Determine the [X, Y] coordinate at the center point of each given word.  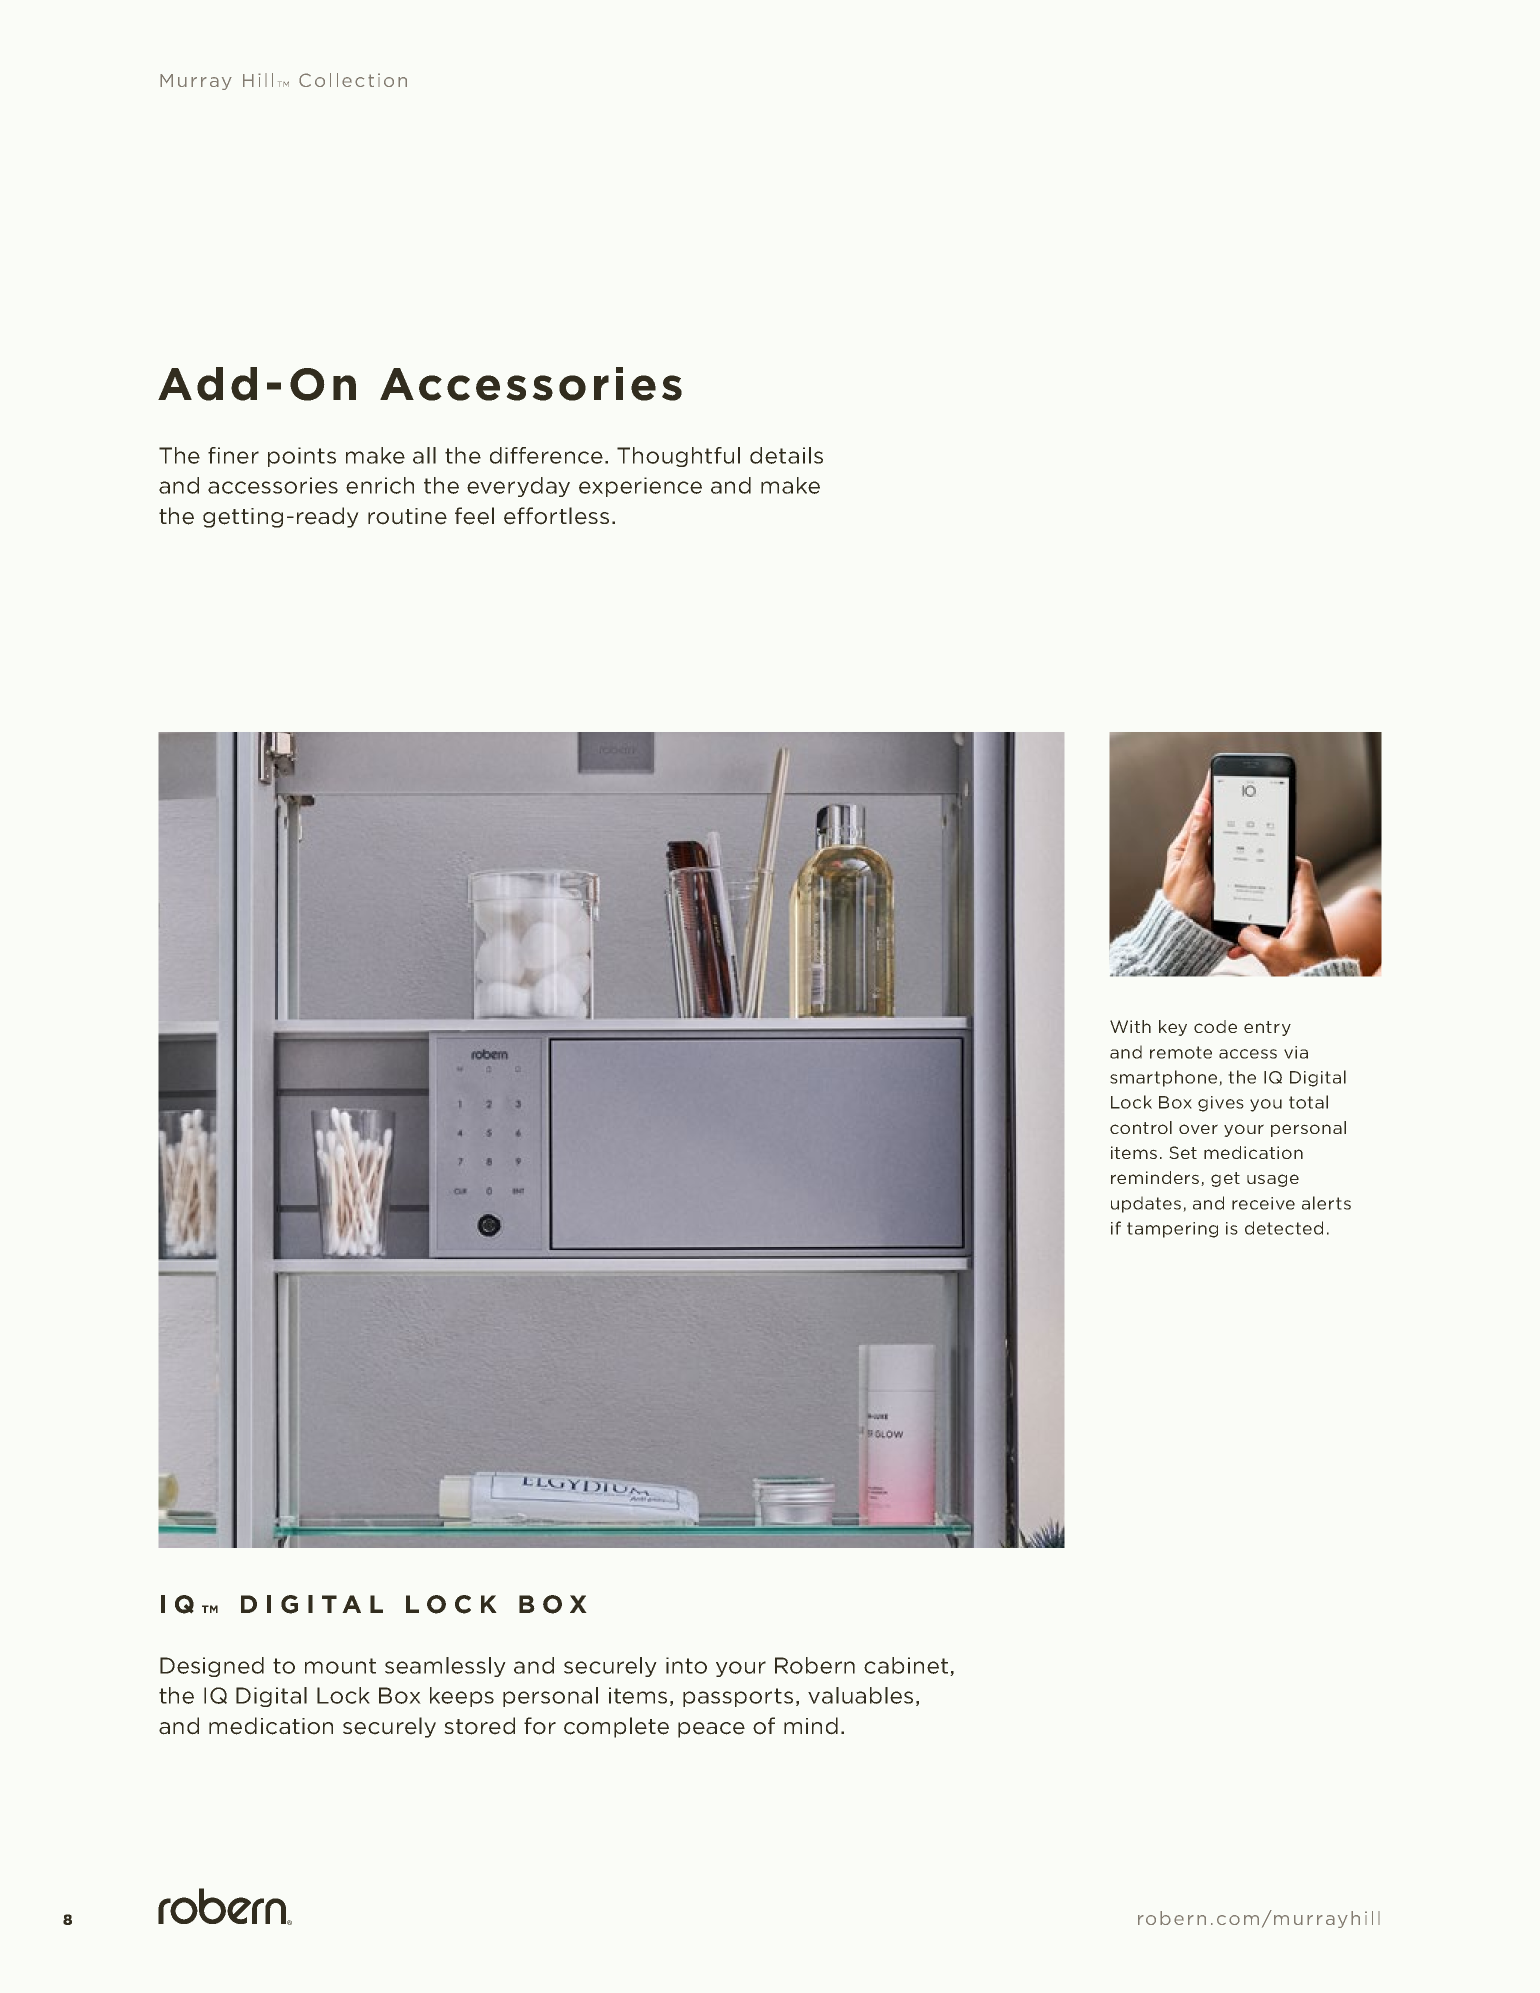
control [1141, 1127]
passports [738, 1697]
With [1130, 1026]
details [786, 455]
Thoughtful [678, 457]
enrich [380, 485]
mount [340, 1666]
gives [1221, 1104]
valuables [860, 1695]
